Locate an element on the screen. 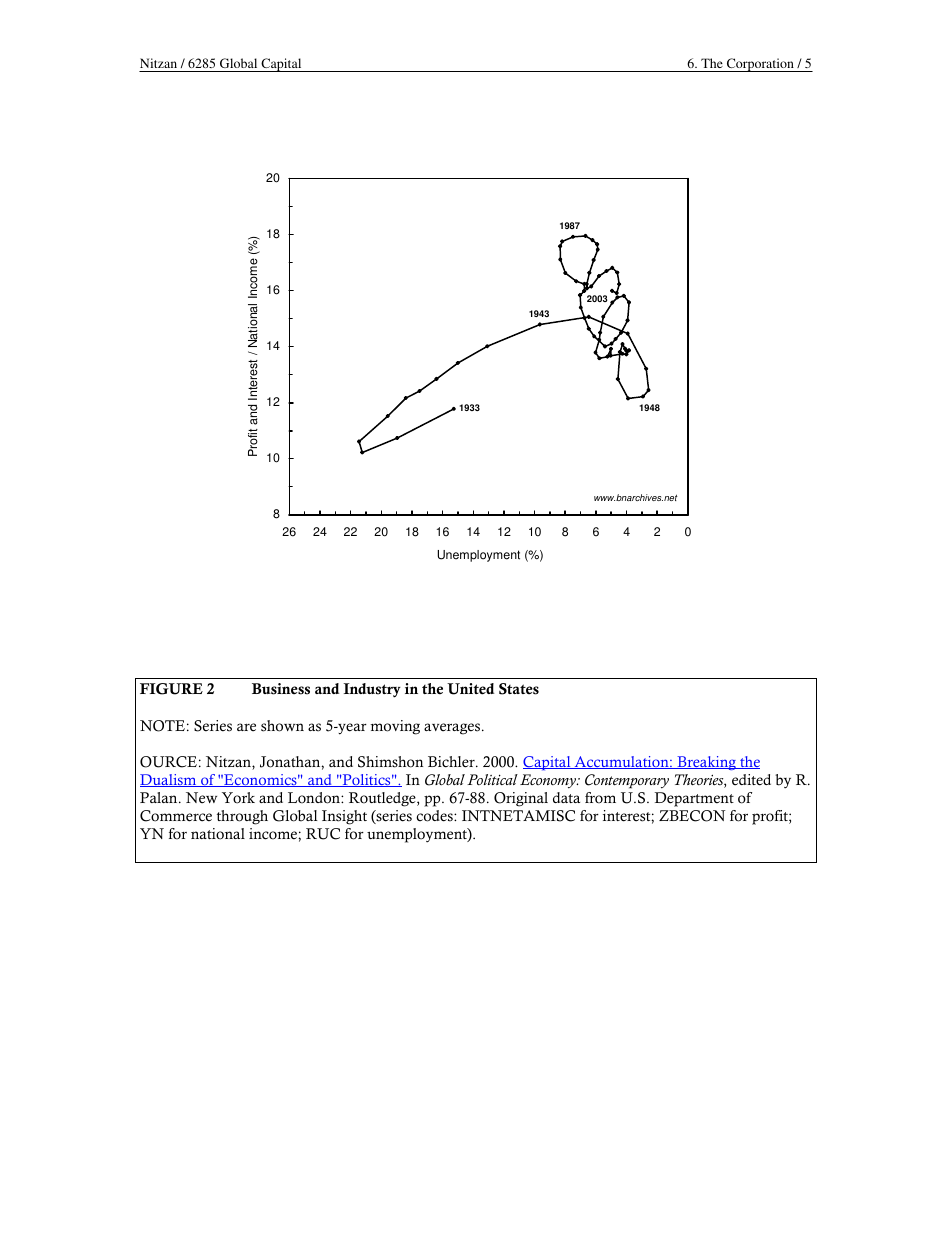  through is located at coordinates (242, 817).
